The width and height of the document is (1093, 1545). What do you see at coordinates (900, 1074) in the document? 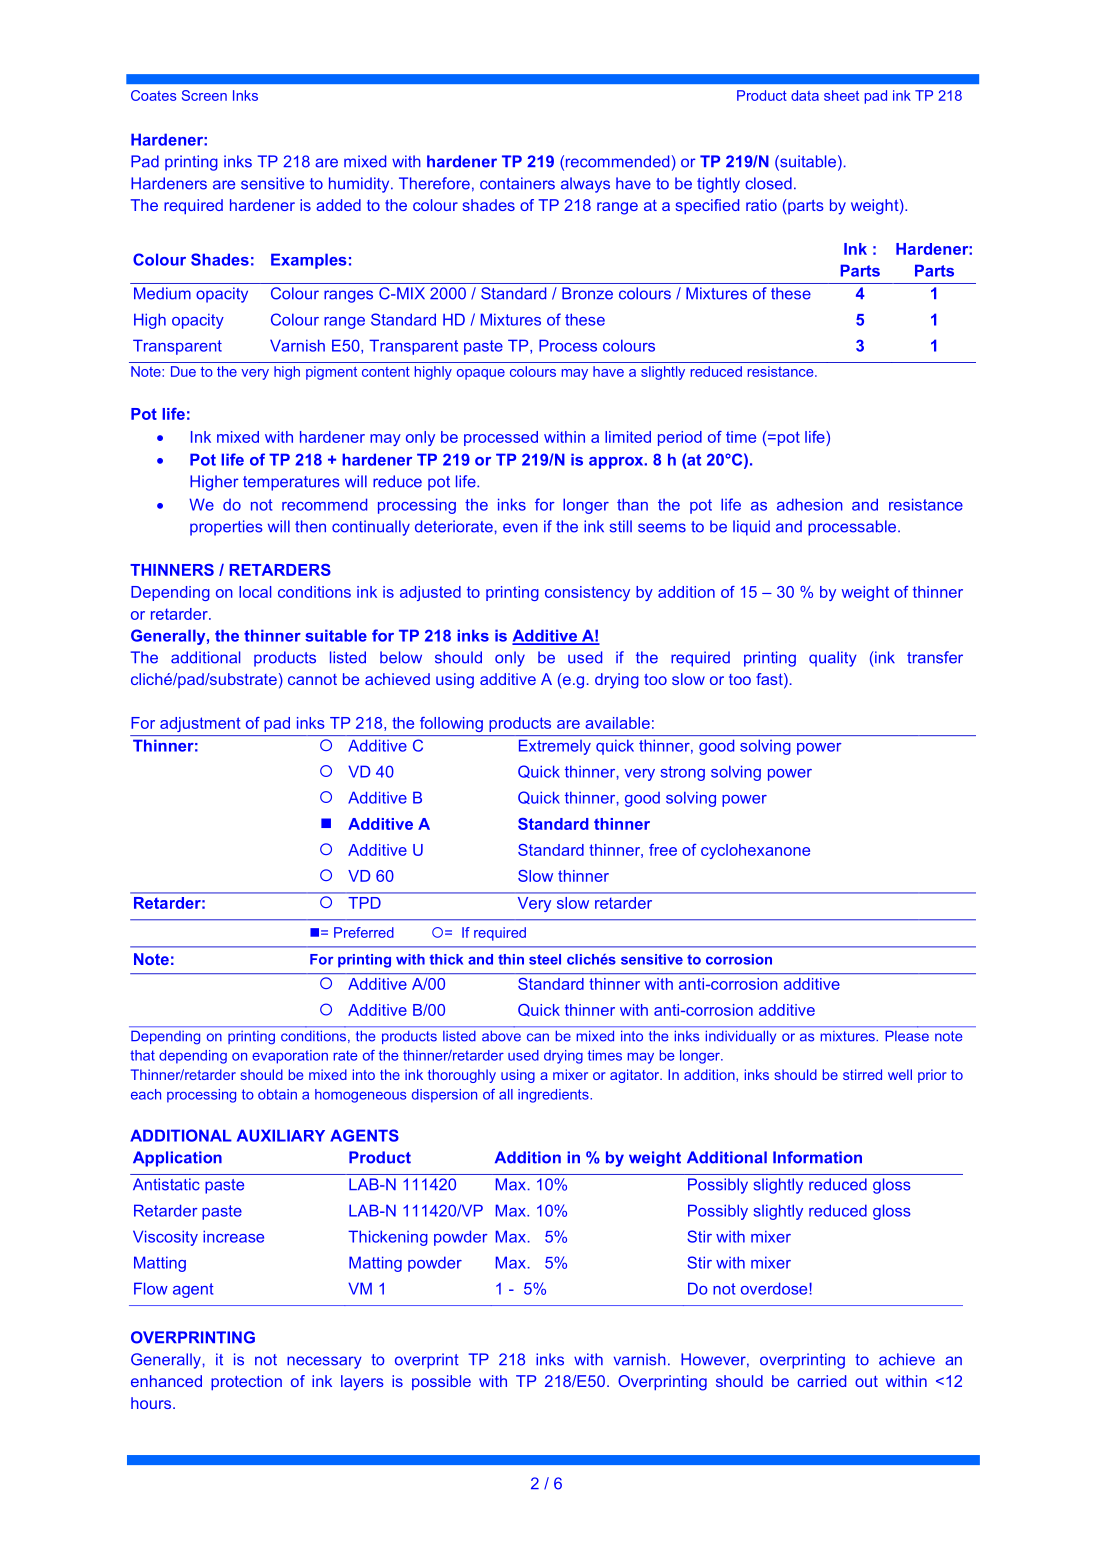
I see `well` at bounding box center [900, 1074].
